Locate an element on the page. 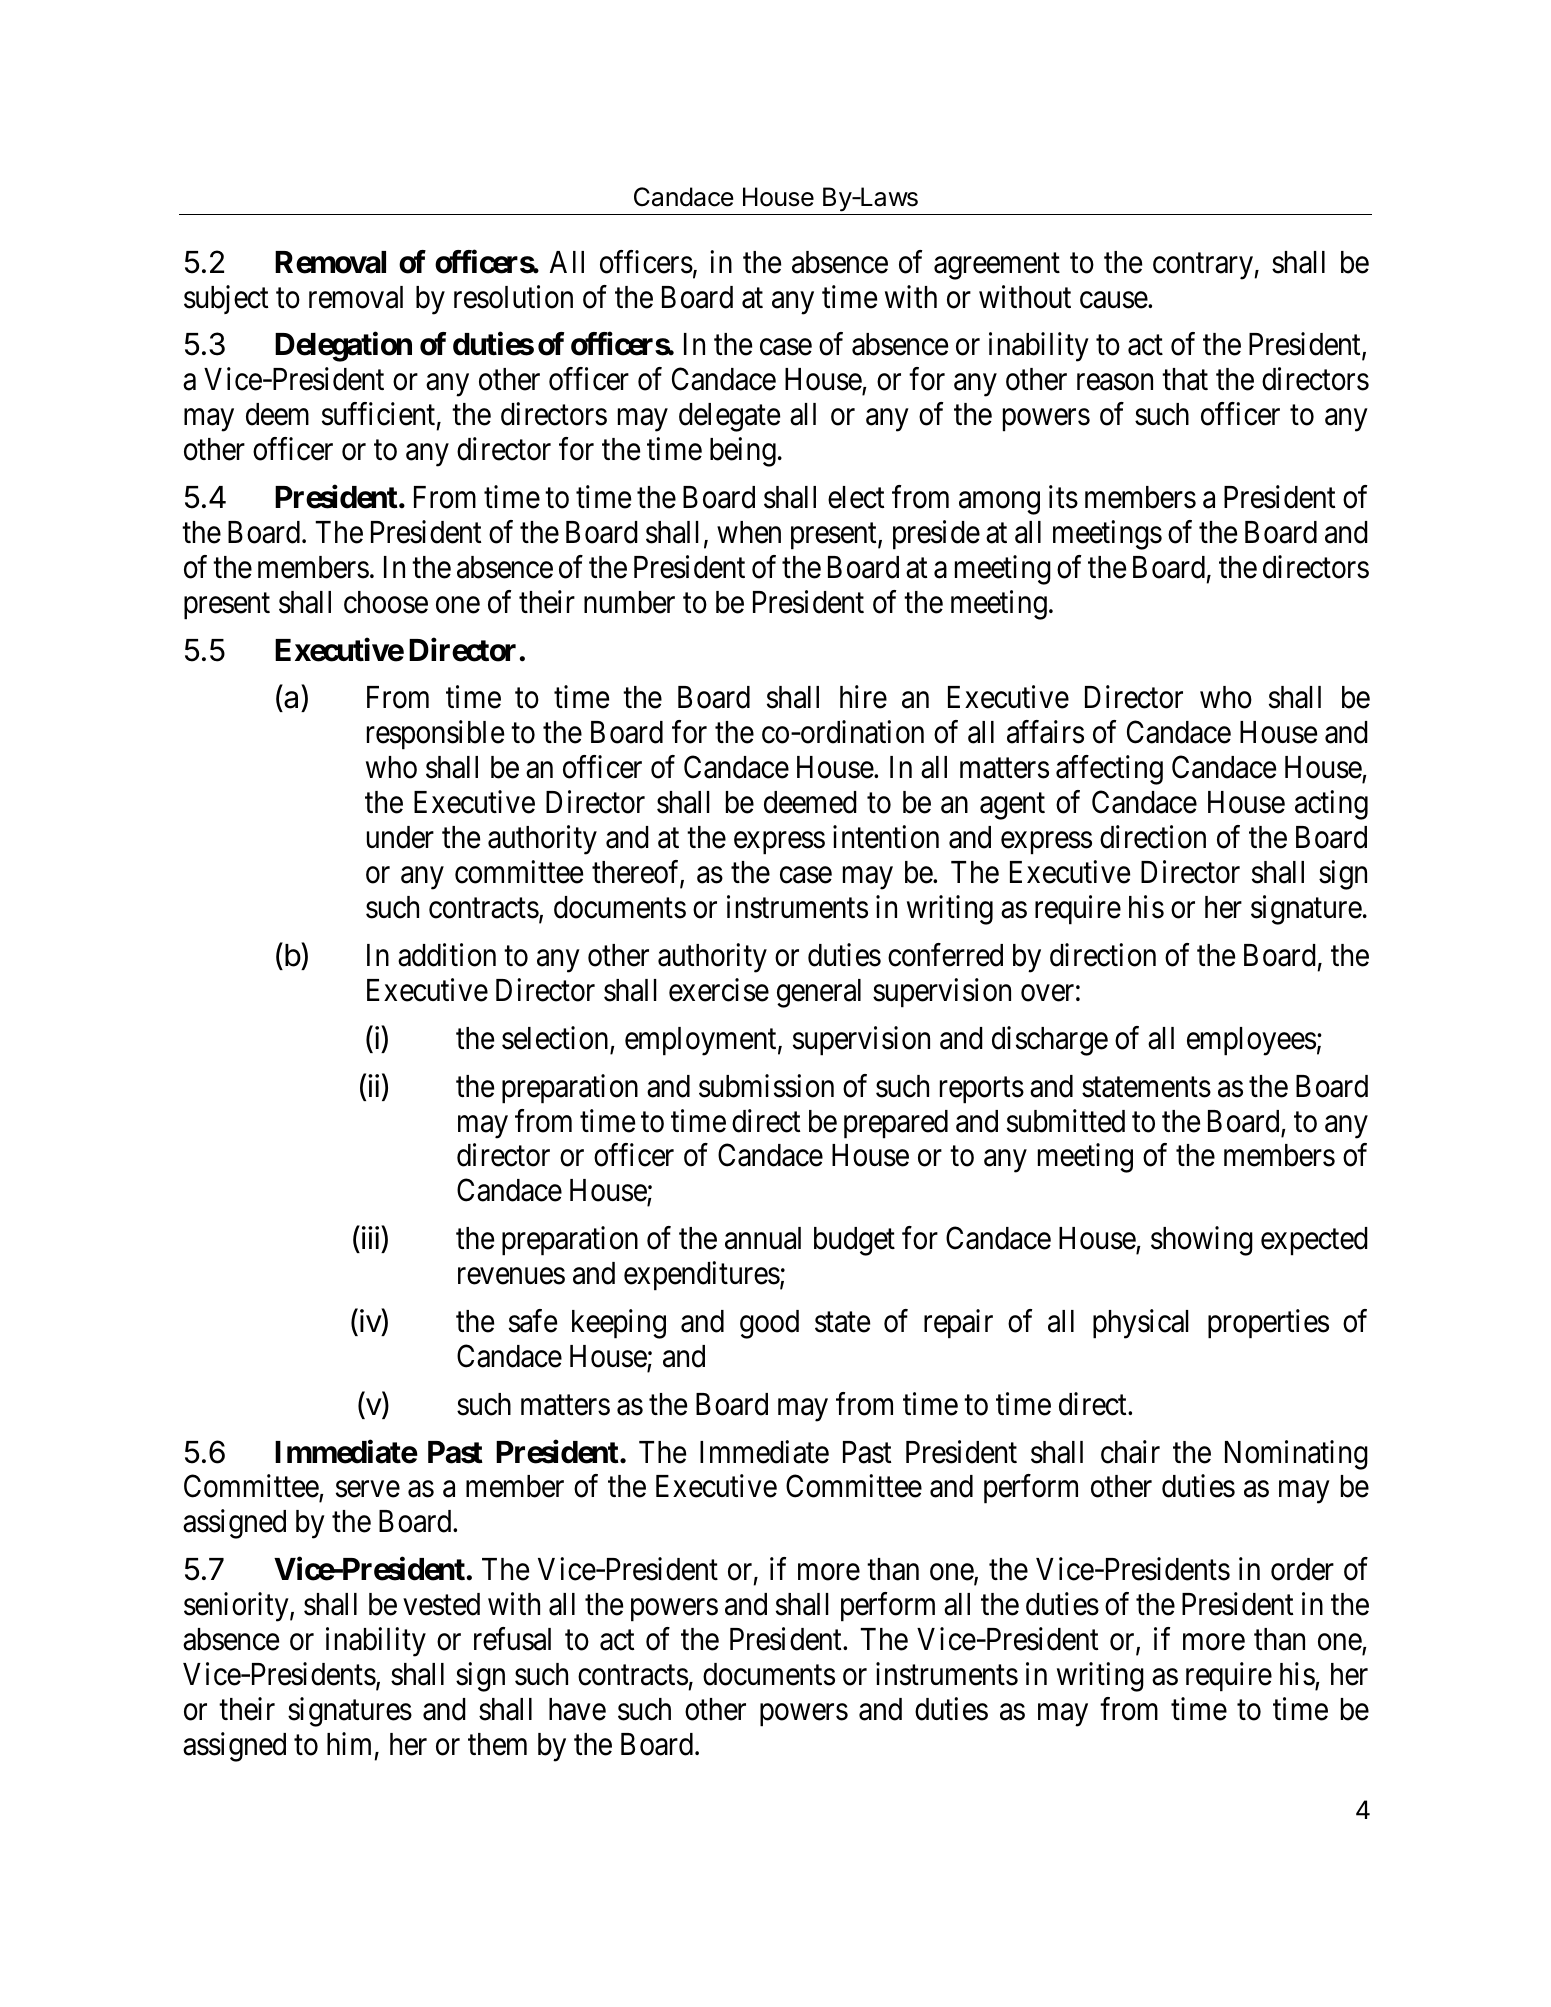 The height and width of the document is (2007, 1551). contrary is located at coordinates (1204, 266).
